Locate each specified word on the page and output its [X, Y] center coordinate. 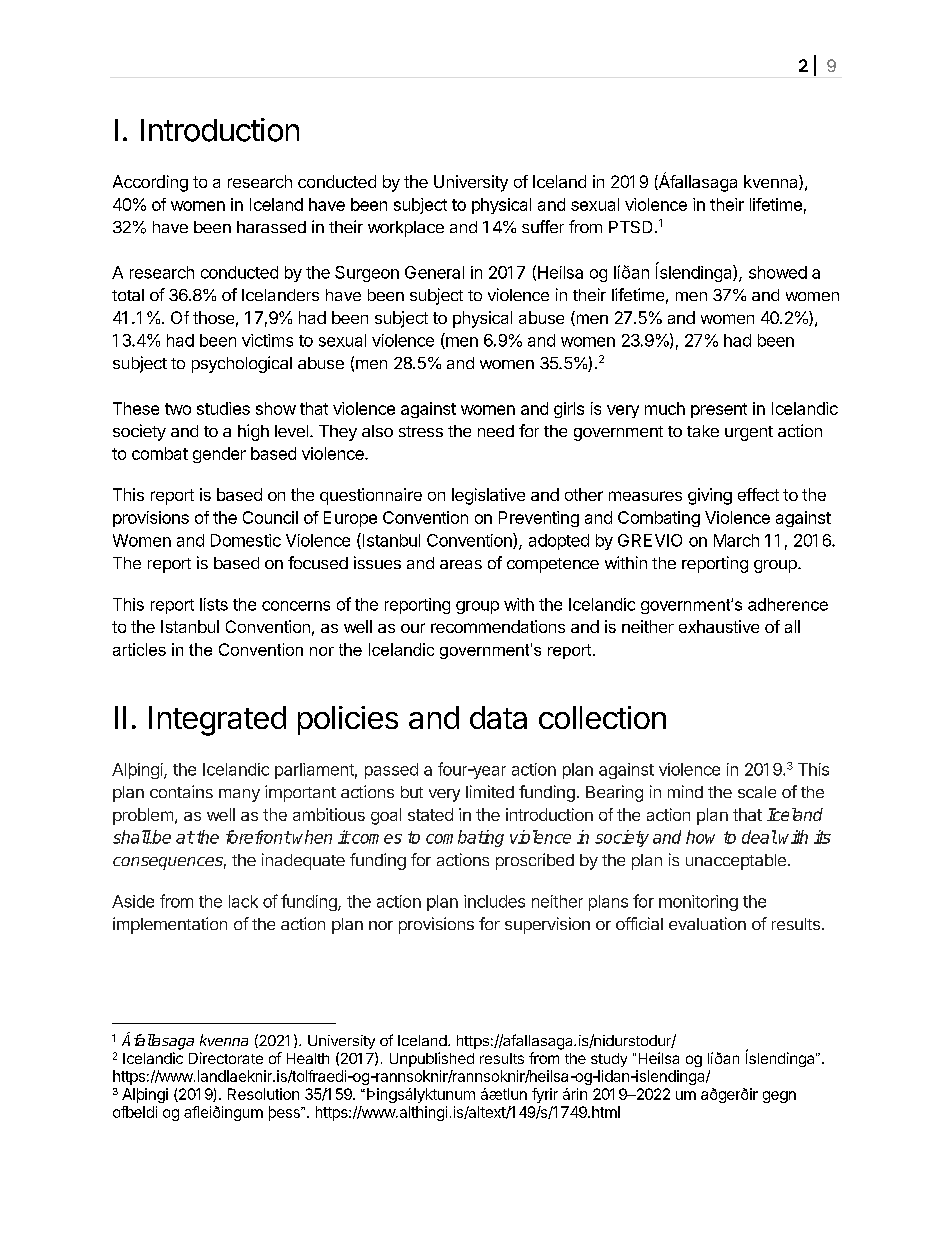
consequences [169, 863]
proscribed [535, 861]
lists [214, 604]
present [719, 410]
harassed [271, 227]
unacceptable [736, 862]
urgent [749, 433]
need [496, 431]
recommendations [498, 626]
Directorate [226, 1058]
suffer [543, 226]
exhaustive [719, 626]
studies [223, 408]
